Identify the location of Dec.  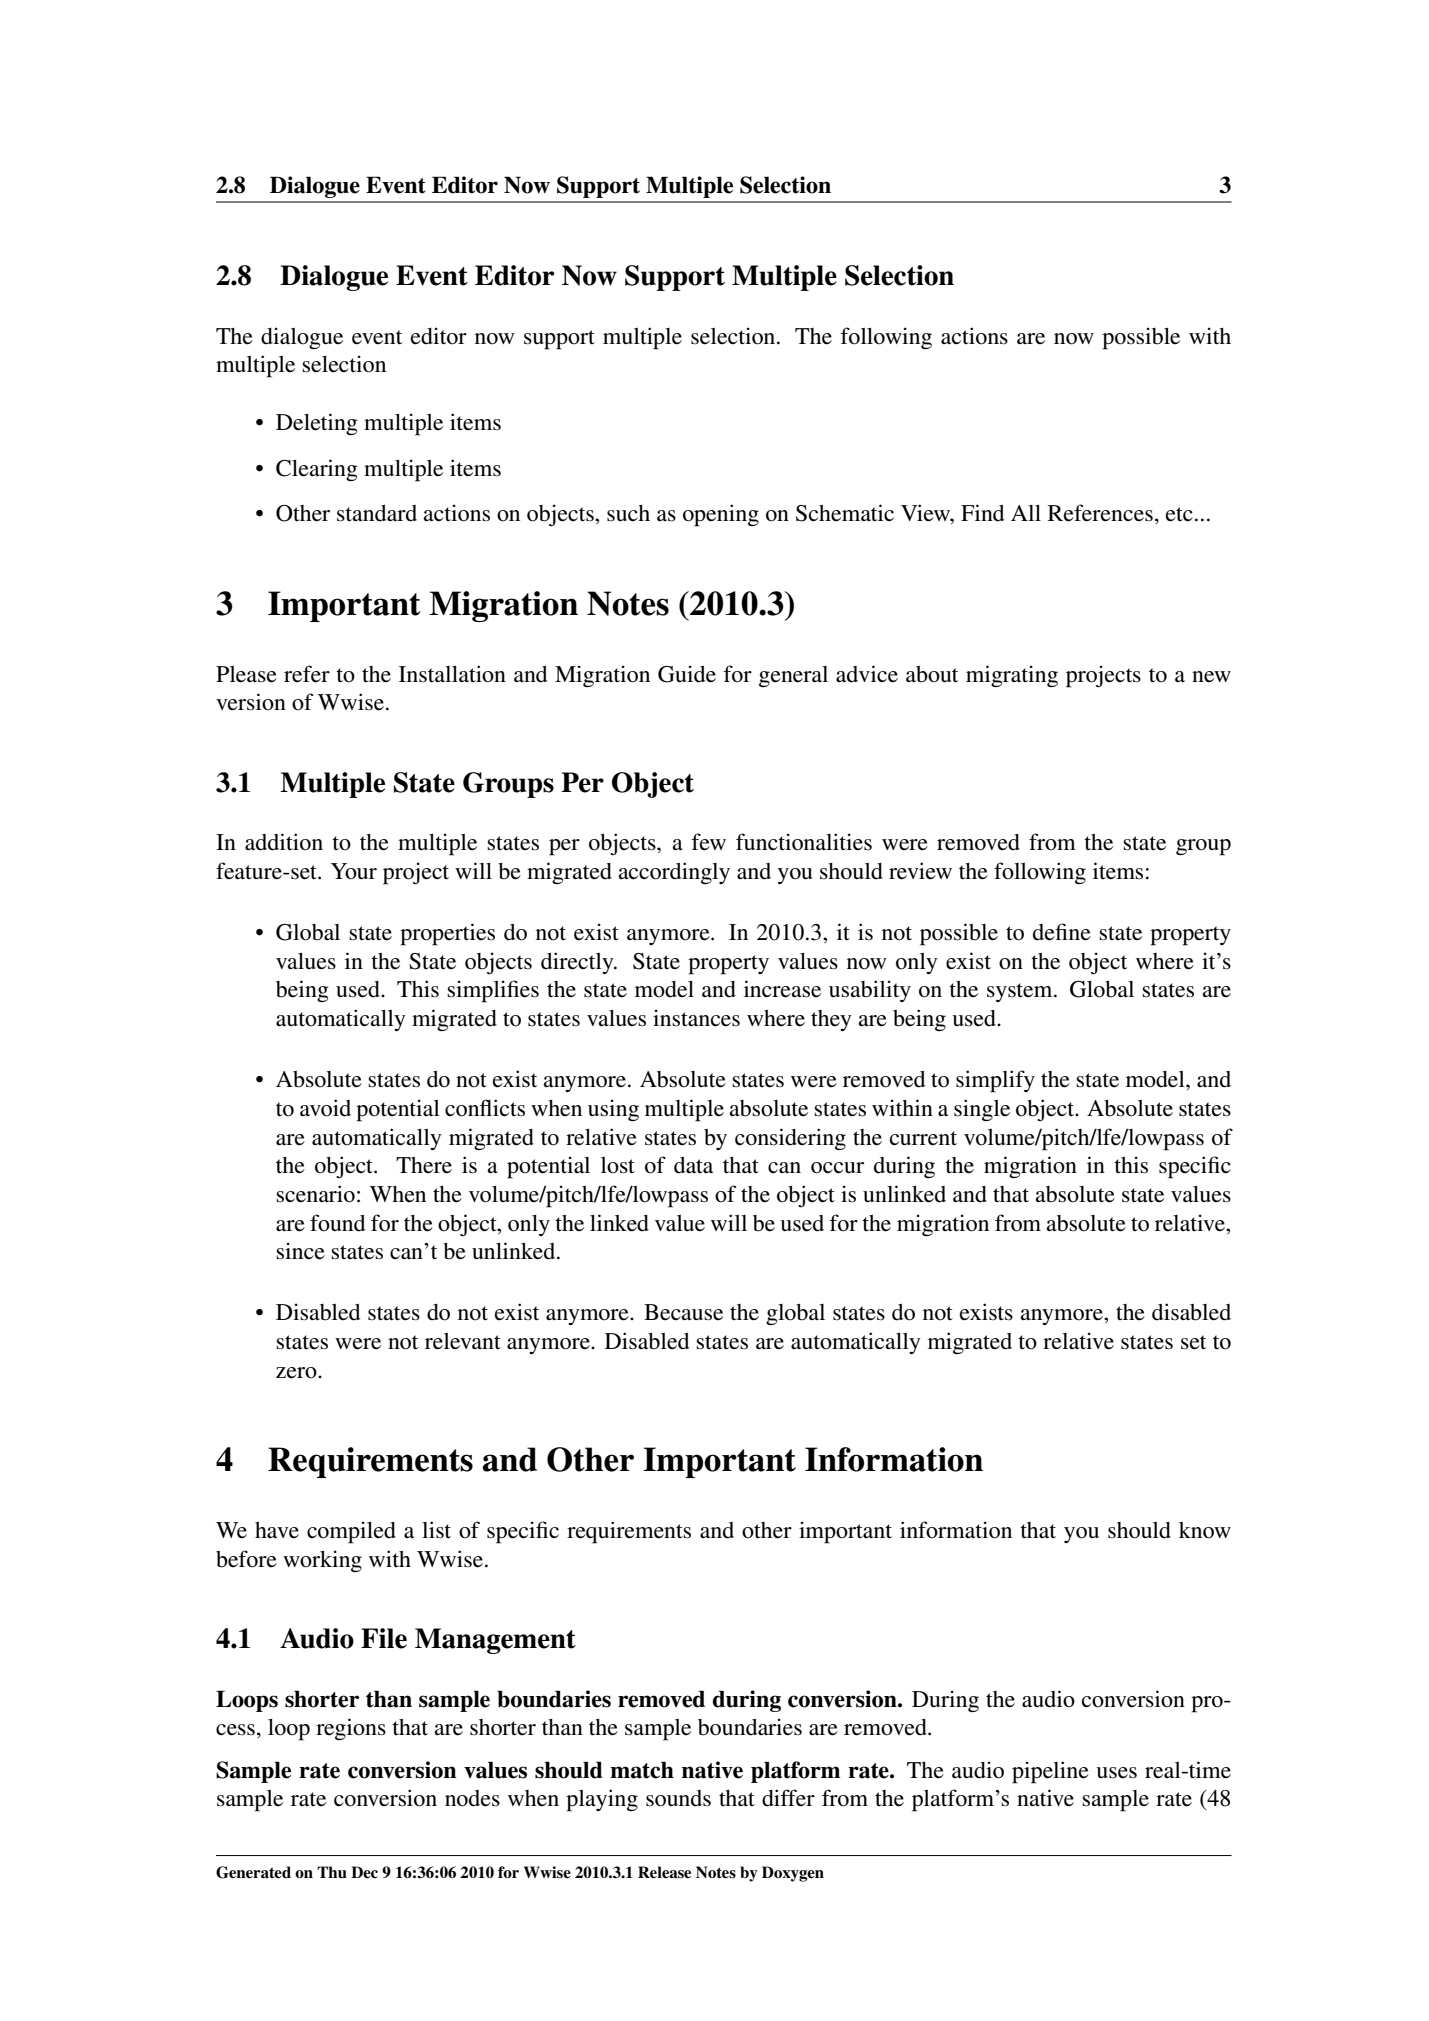
(364, 1872).
